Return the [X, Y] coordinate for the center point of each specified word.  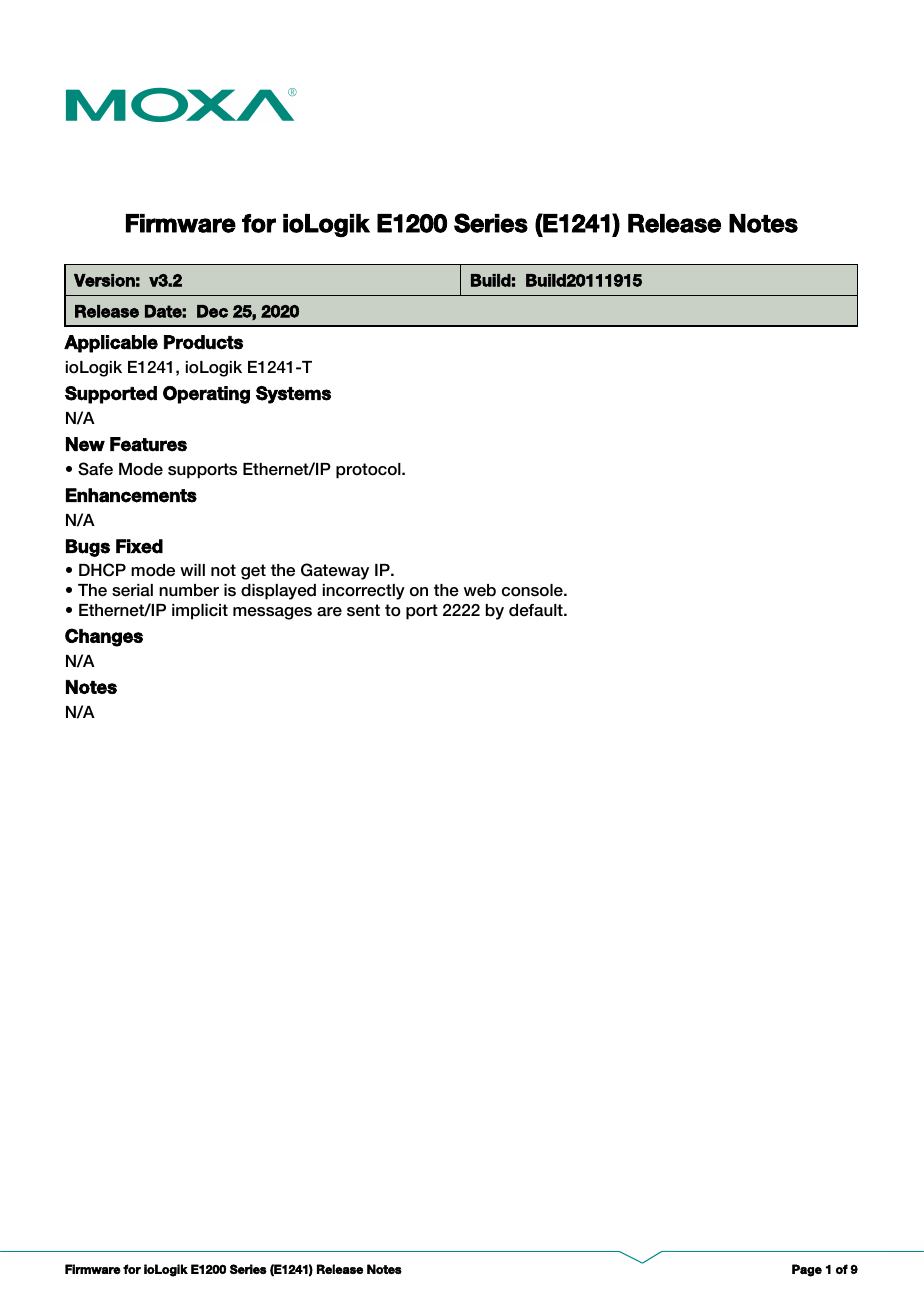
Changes [104, 637]
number [189, 590]
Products [203, 342]
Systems [293, 395]
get [253, 572]
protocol [369, 471]
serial [132, 590]
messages [272, 613]
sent [363, 610]
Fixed [139, 546]
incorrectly [364, 592]
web [480, 590]
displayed [278, 592]
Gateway [335, 571]
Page [807, 1270]
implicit [200, 612]
